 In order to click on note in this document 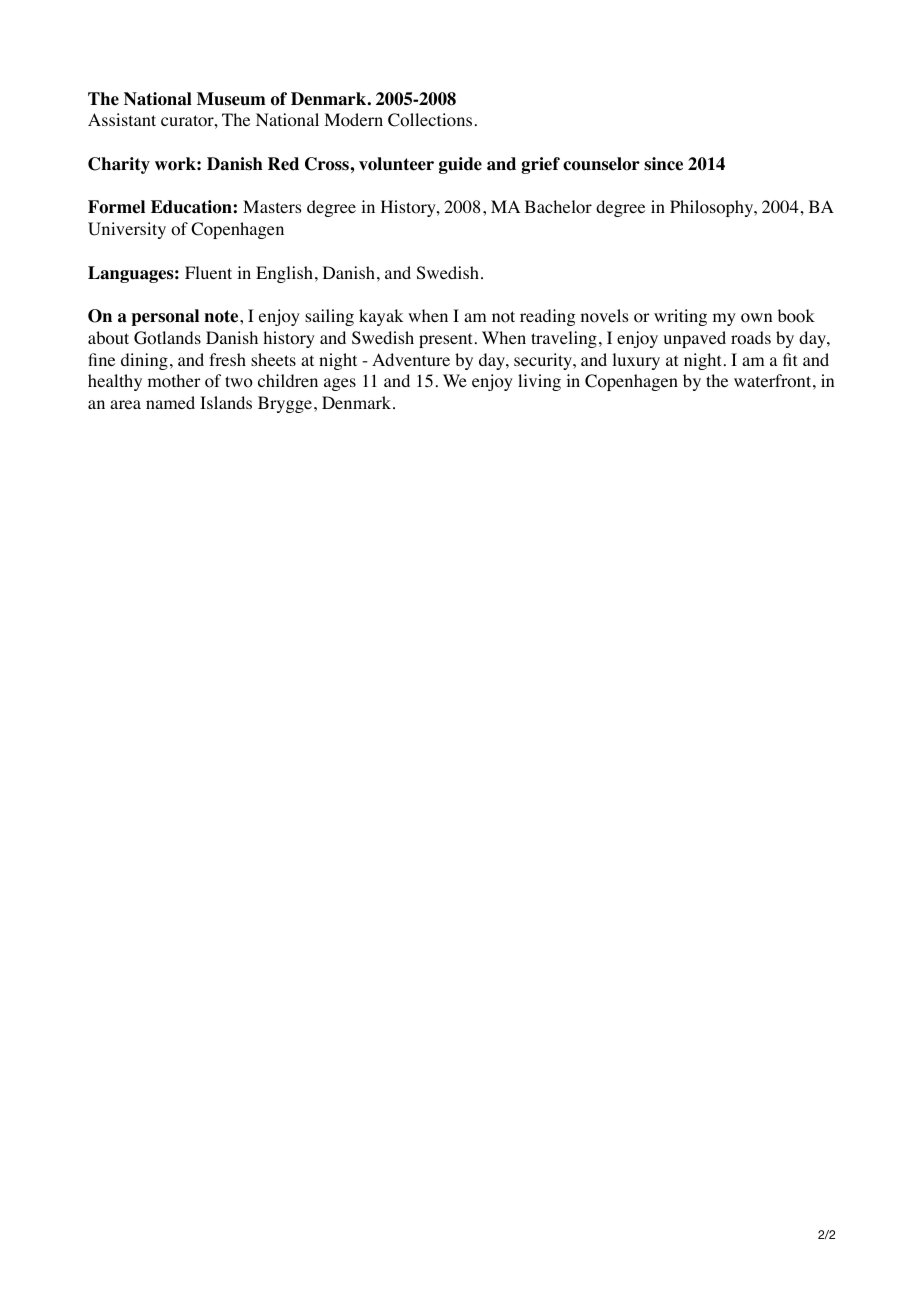, I will do `click(222, 316)`.
